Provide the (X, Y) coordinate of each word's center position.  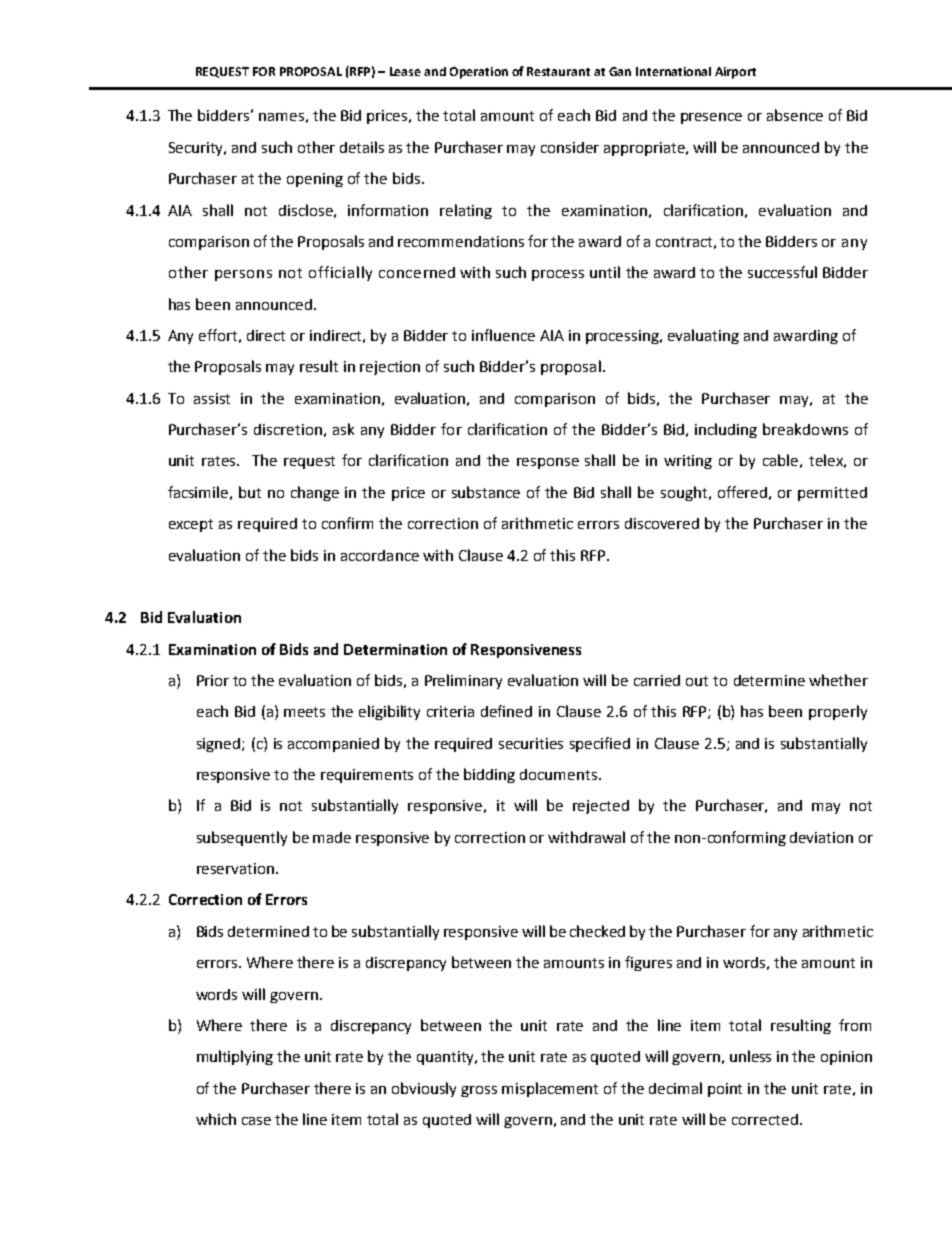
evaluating (703, 336)
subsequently (242, 838)
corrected (765, 1119)
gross (479, 1091)
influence (503, 335)
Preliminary (463, 681)
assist (212, 398)
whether (838, 680)
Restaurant (558, 71)
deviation (821, 837)
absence (795, 115)
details (362, 147)
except (191, 525)
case (256, 1121)
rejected (601, 807)
